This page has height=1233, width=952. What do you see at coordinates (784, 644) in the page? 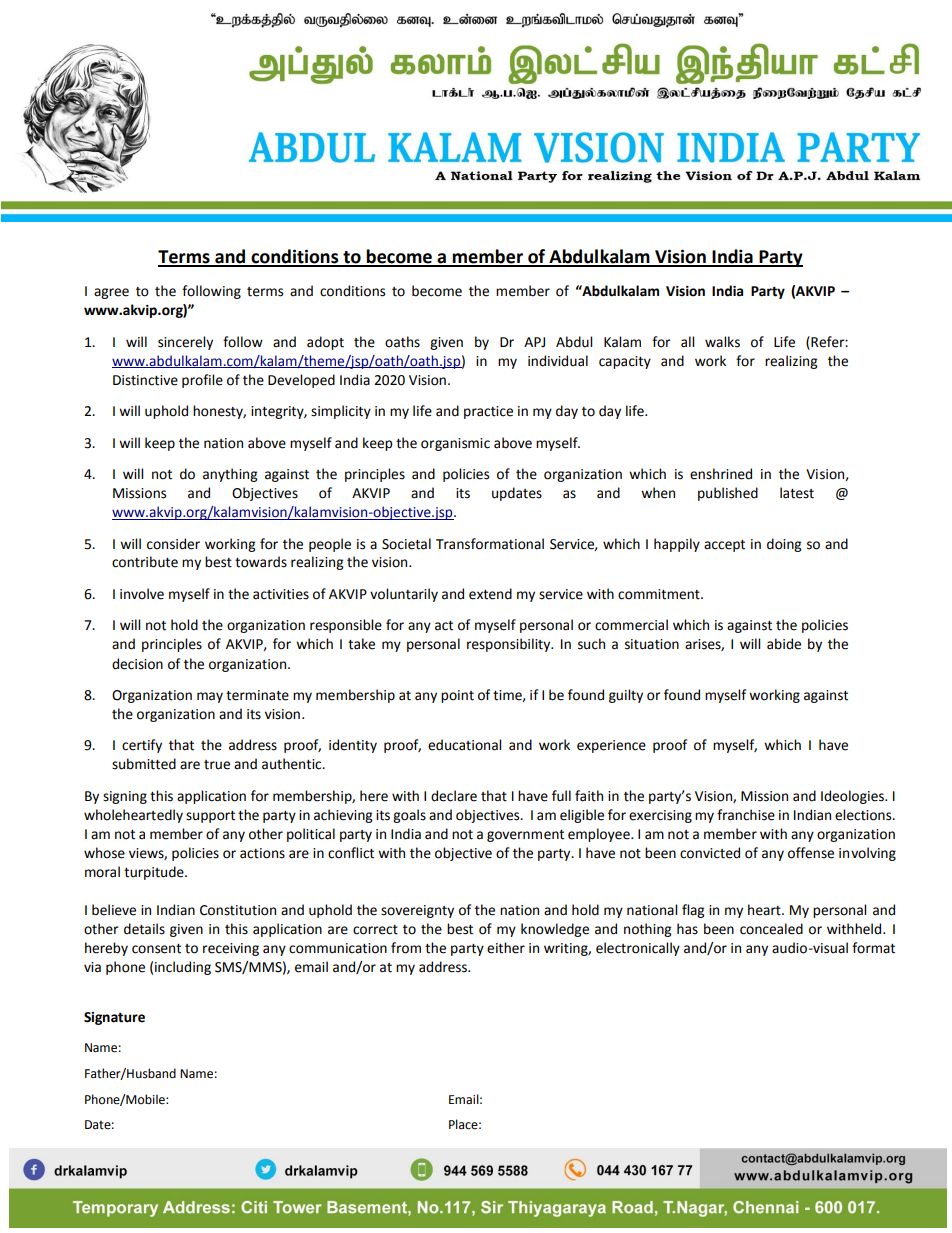
I see `abide` at bounding box center [784, 644].
